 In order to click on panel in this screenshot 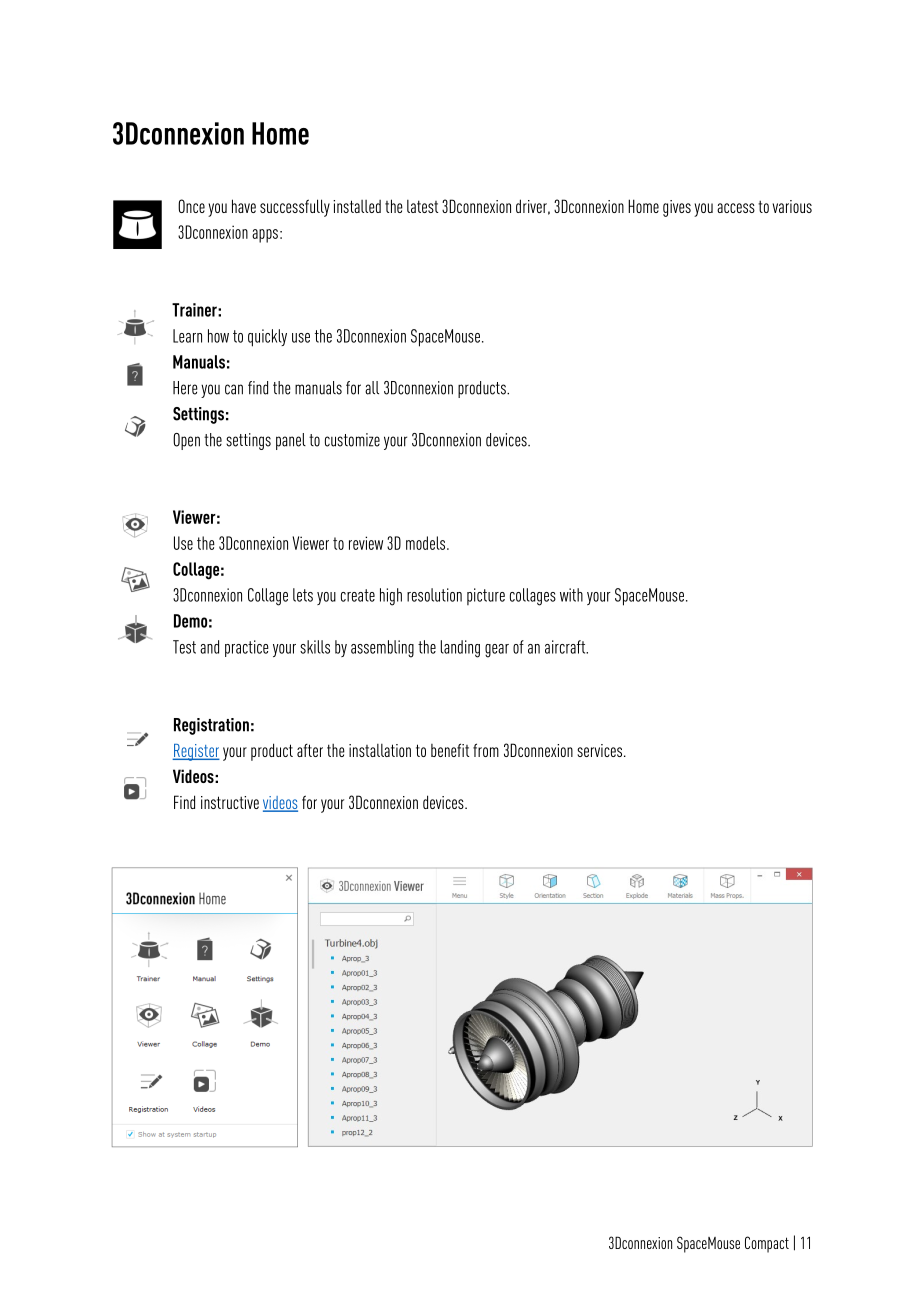, I will do `click(291, 441)`.
